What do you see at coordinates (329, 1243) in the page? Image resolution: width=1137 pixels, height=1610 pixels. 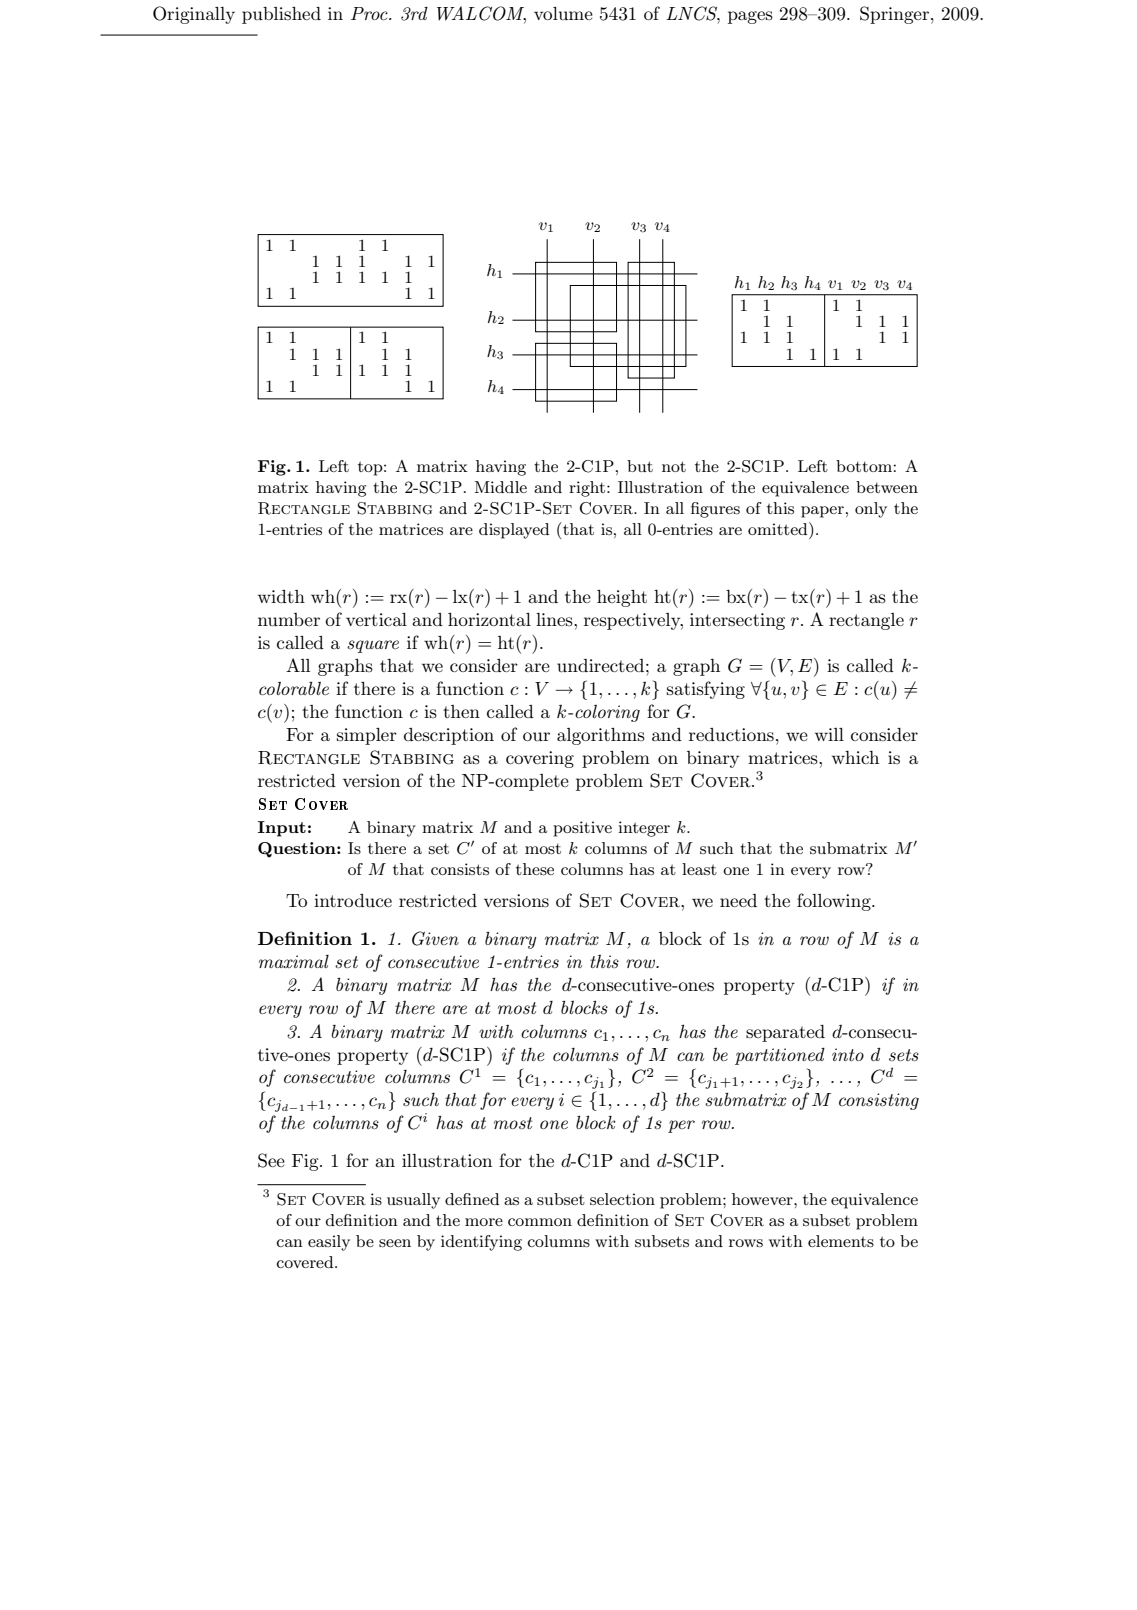 I see `easily` at bounding box center [329, 1243].
